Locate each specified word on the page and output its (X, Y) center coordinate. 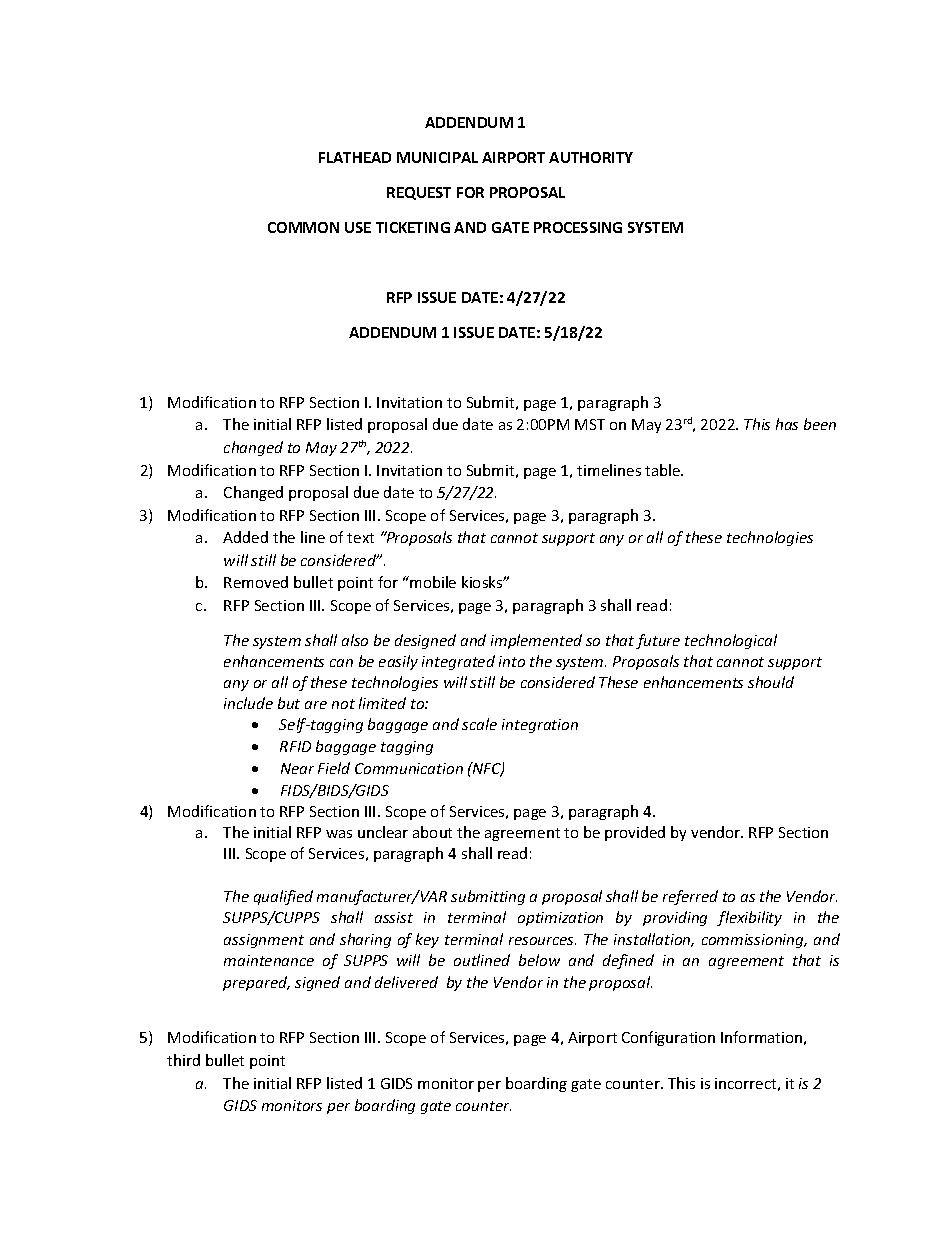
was (339, 834)
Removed (256, 582)
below (539, 960)
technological (731, 641)
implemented (536, 641)
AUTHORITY (591, 157)
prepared (256, 983)
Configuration (668, 1038)
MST (590, 424)
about (432, 832)
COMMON (303, 227)
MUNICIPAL (437, 157)
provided (635, 833)
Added (245, 537)
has (787, 424)
